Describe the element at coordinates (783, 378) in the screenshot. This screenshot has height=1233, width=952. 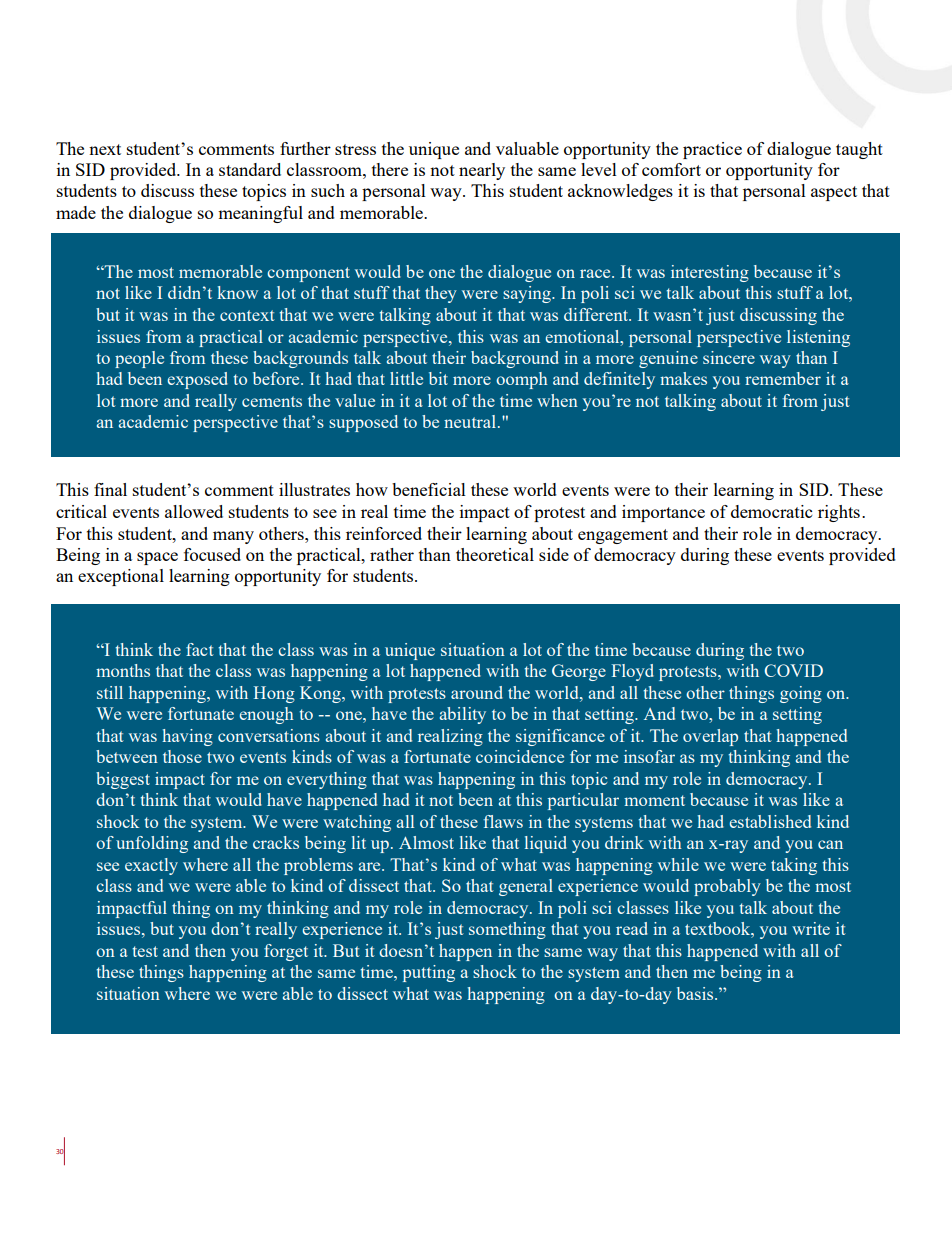
I see `remember` at that location.
